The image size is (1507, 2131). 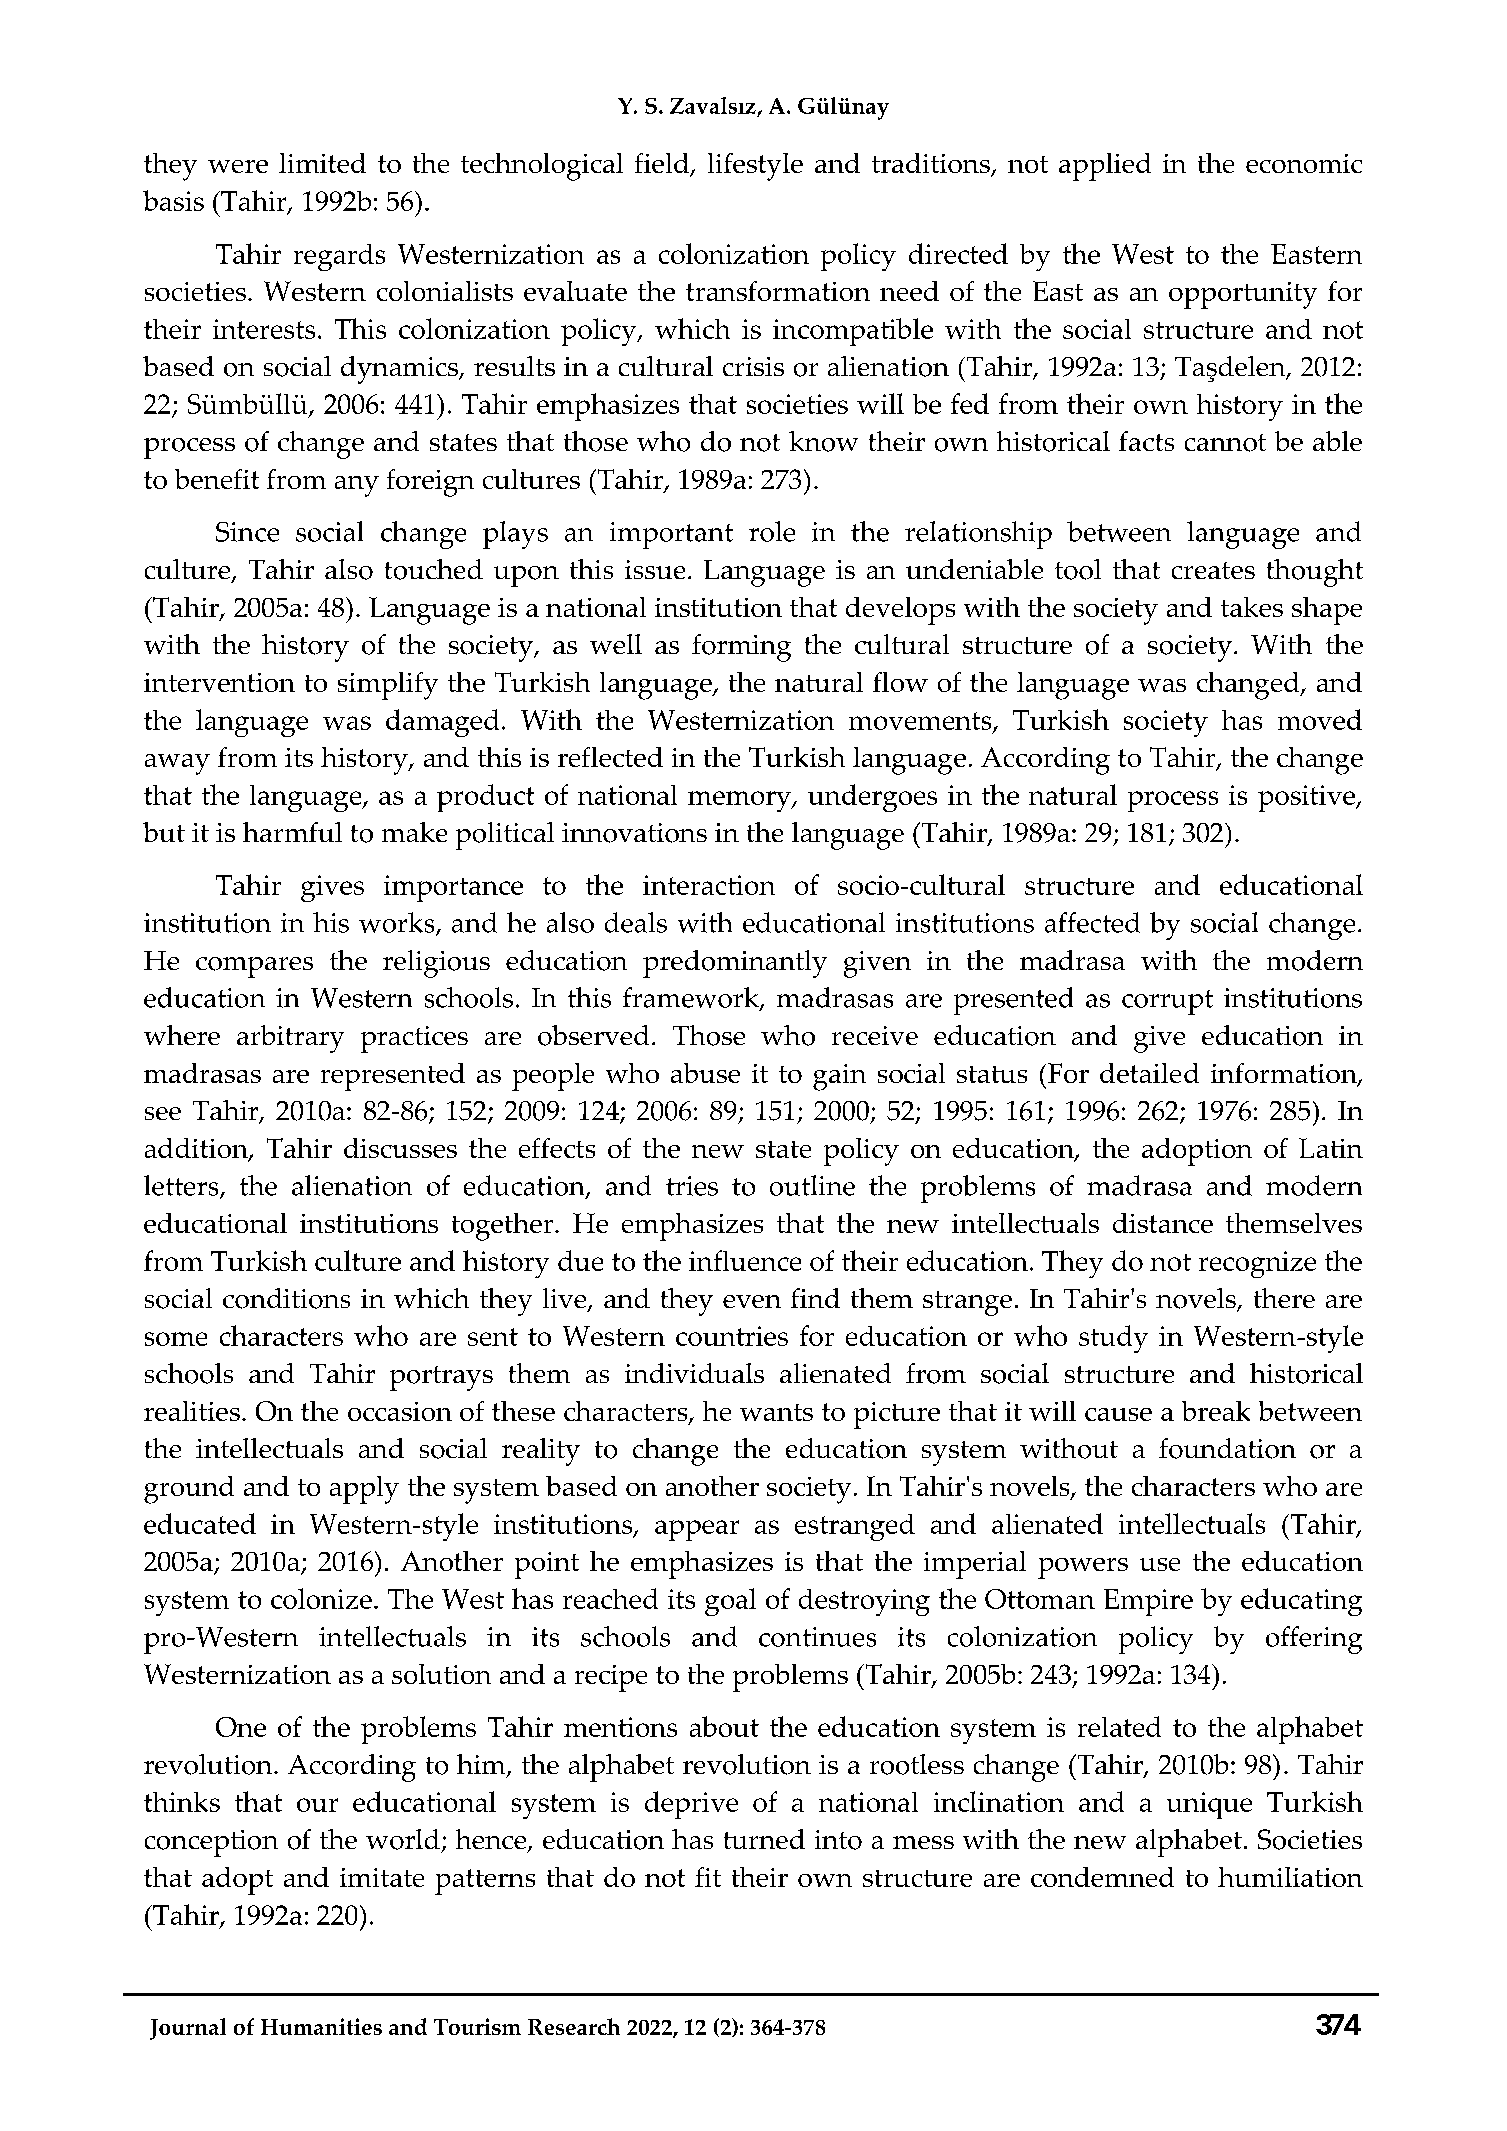 I want to click on transformation, so click(x=778, y=291).
